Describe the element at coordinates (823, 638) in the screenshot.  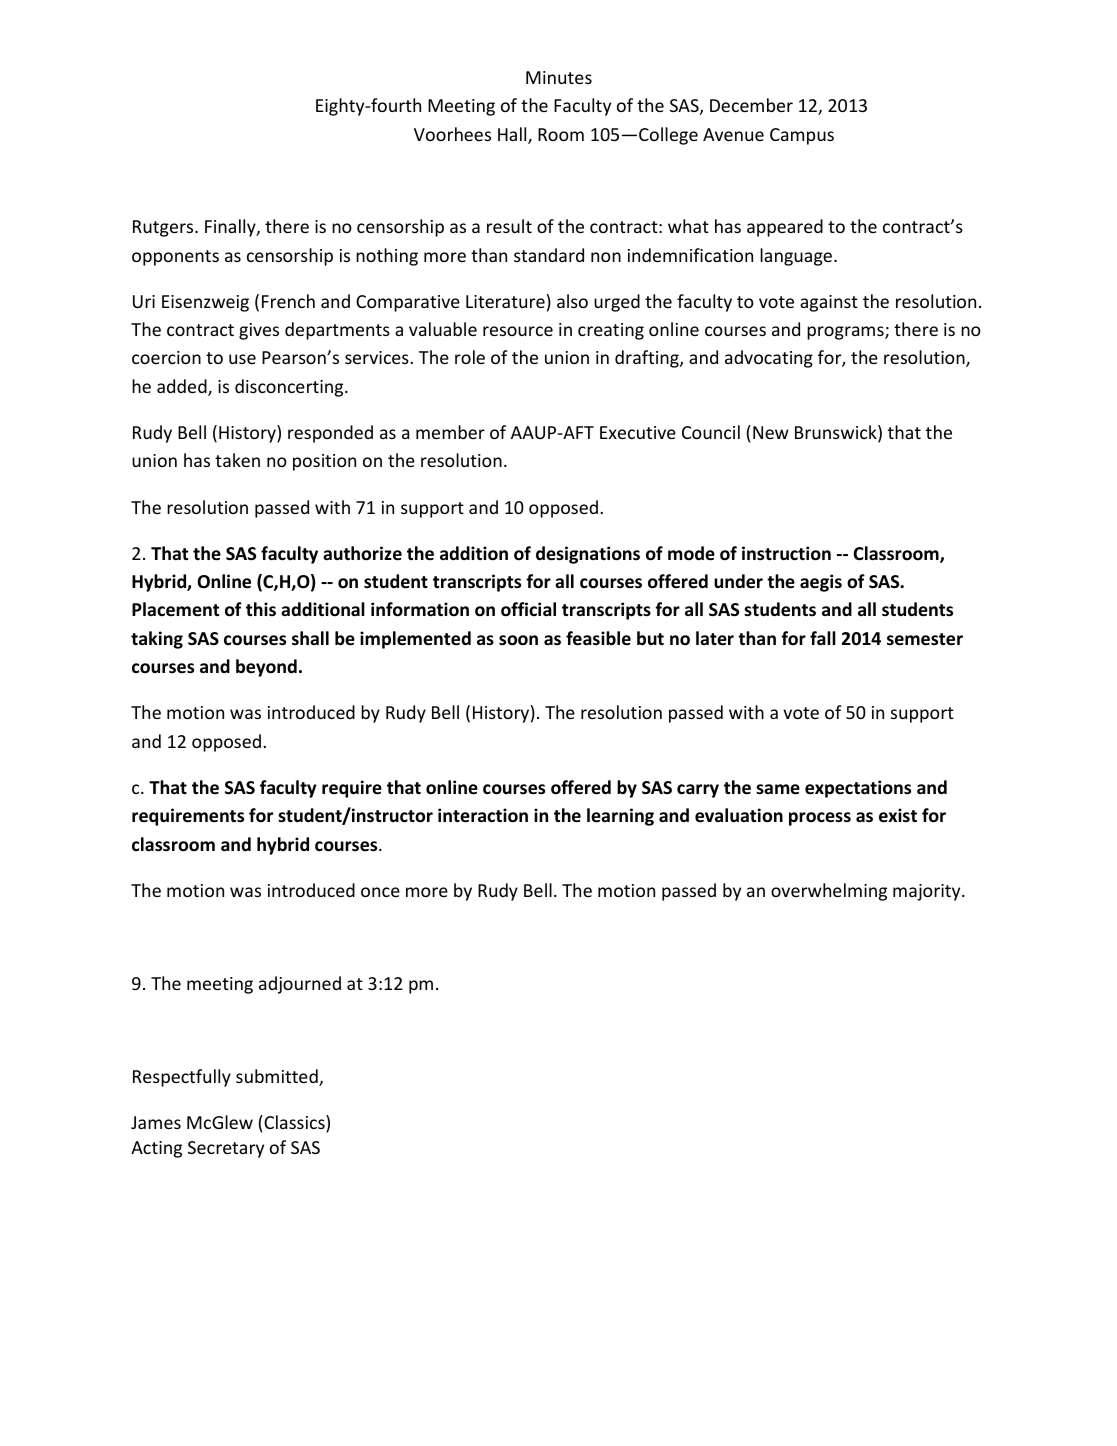
I see `fall` at that location.
